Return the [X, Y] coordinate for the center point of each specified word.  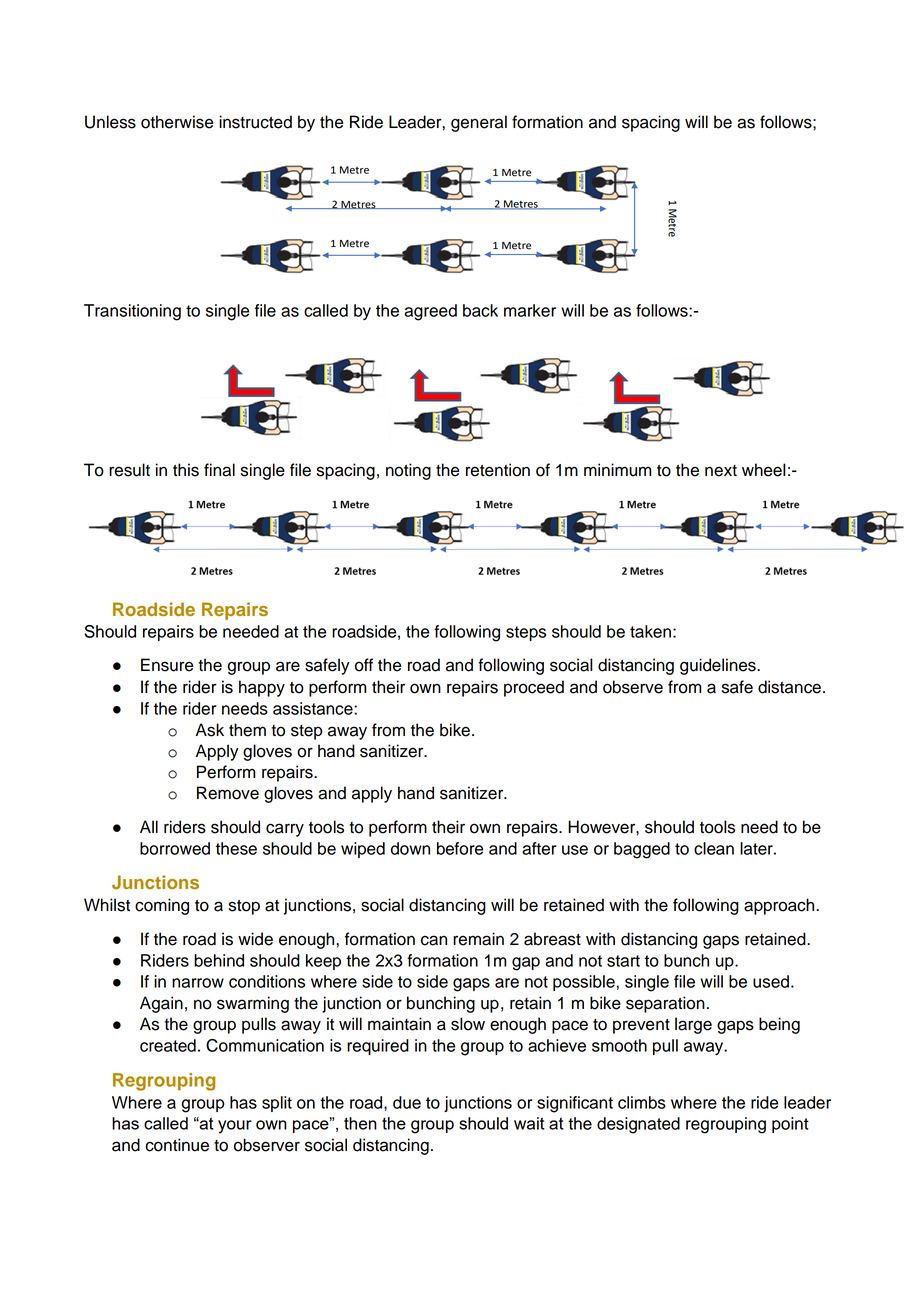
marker [530, 310]
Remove [228, 793]
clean [714, 848]
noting [408, 471]
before [460, 848]
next [721, 471]
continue [177, 1145]
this [186, 470]
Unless [110, 122]
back [480, 310]
